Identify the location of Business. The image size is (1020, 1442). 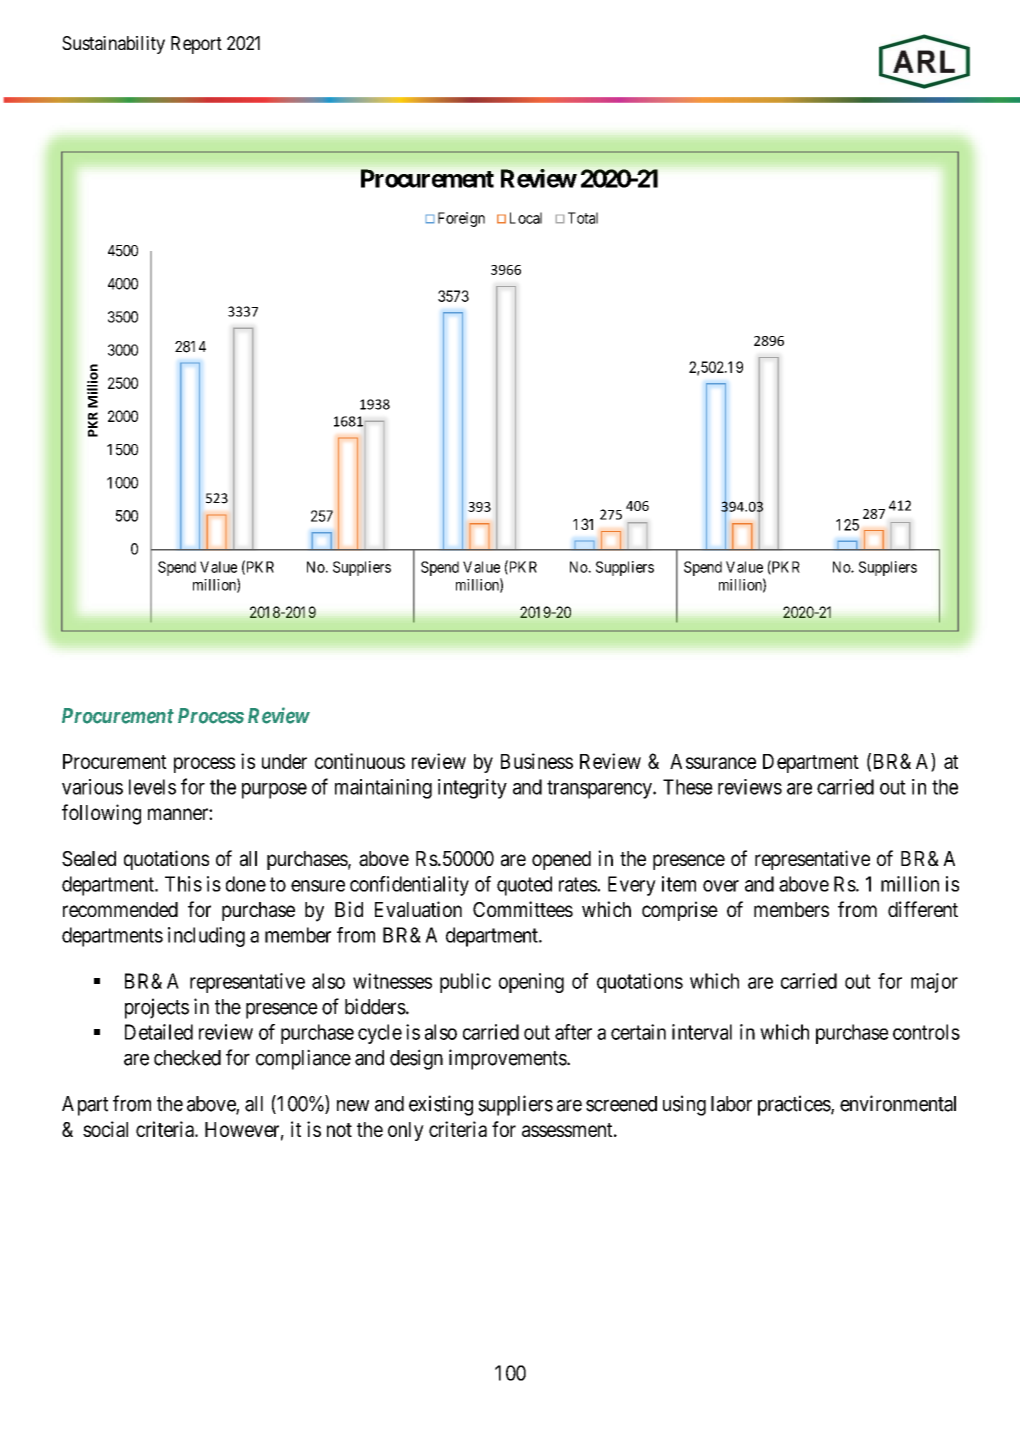
(537, 761).
